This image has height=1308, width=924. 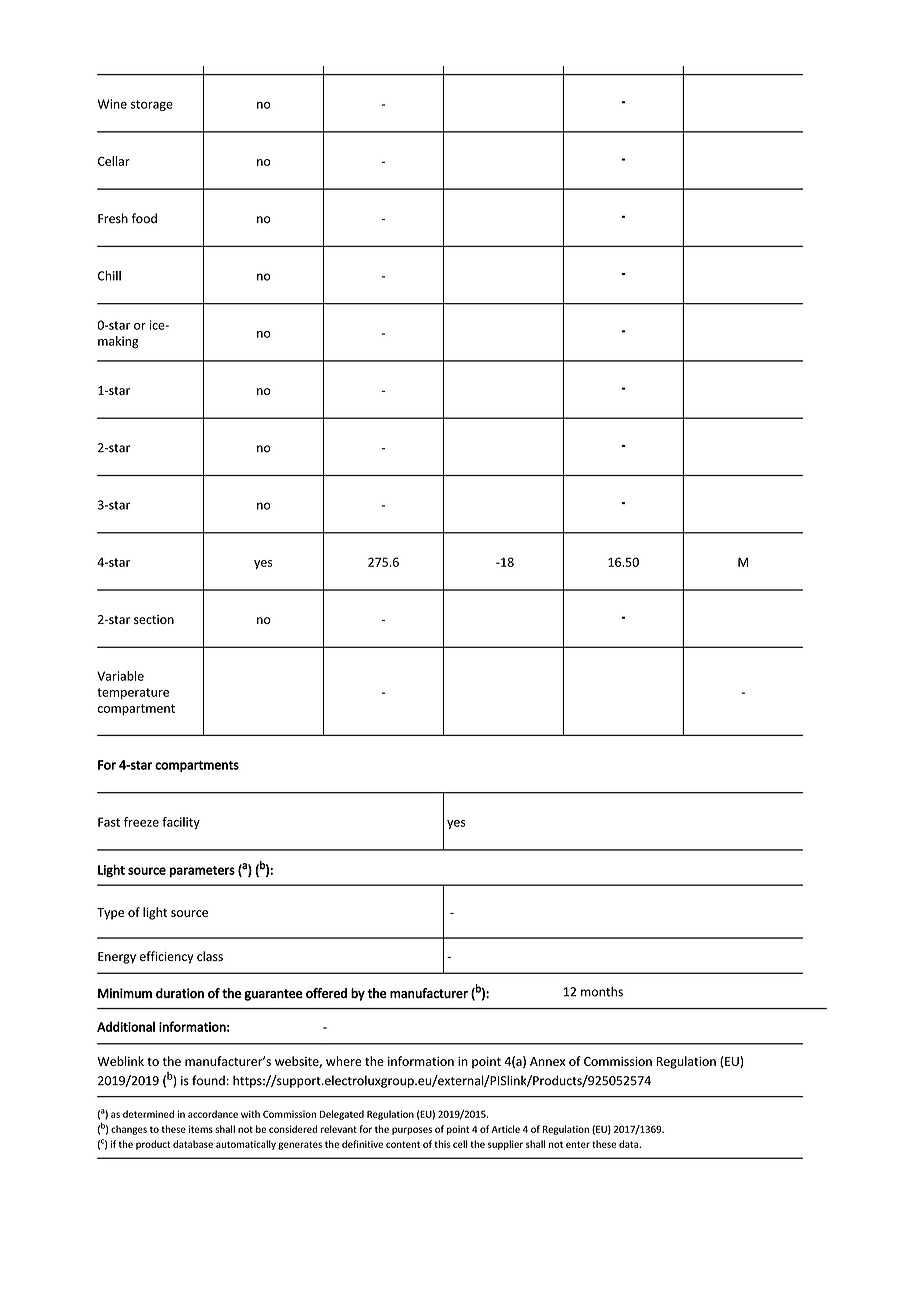 What do you see at coordinates (342, 1115) in the image?
I see `Delegated` at bounding box center [342, 1115].
